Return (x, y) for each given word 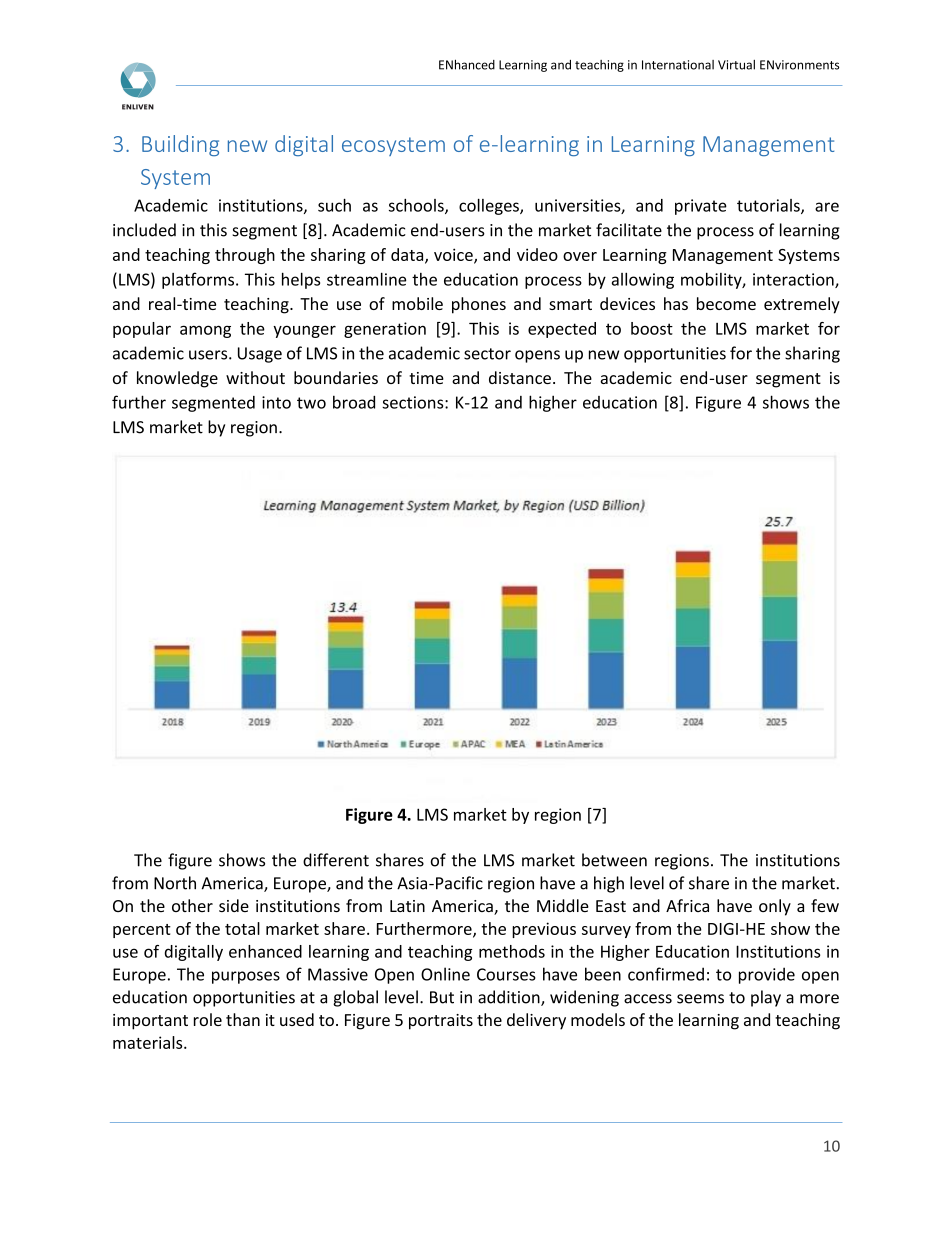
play (766, 998)
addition (510, 998)
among (205, 331)
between (614, 860)
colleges (490, 207)
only (775, 907)
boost (652, 328)
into (276, 402)
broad (354, 402)
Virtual (736, 65)
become (726, 303)
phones (479, 305)
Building (180, 145)
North (175, 883)
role (208, 1019)
